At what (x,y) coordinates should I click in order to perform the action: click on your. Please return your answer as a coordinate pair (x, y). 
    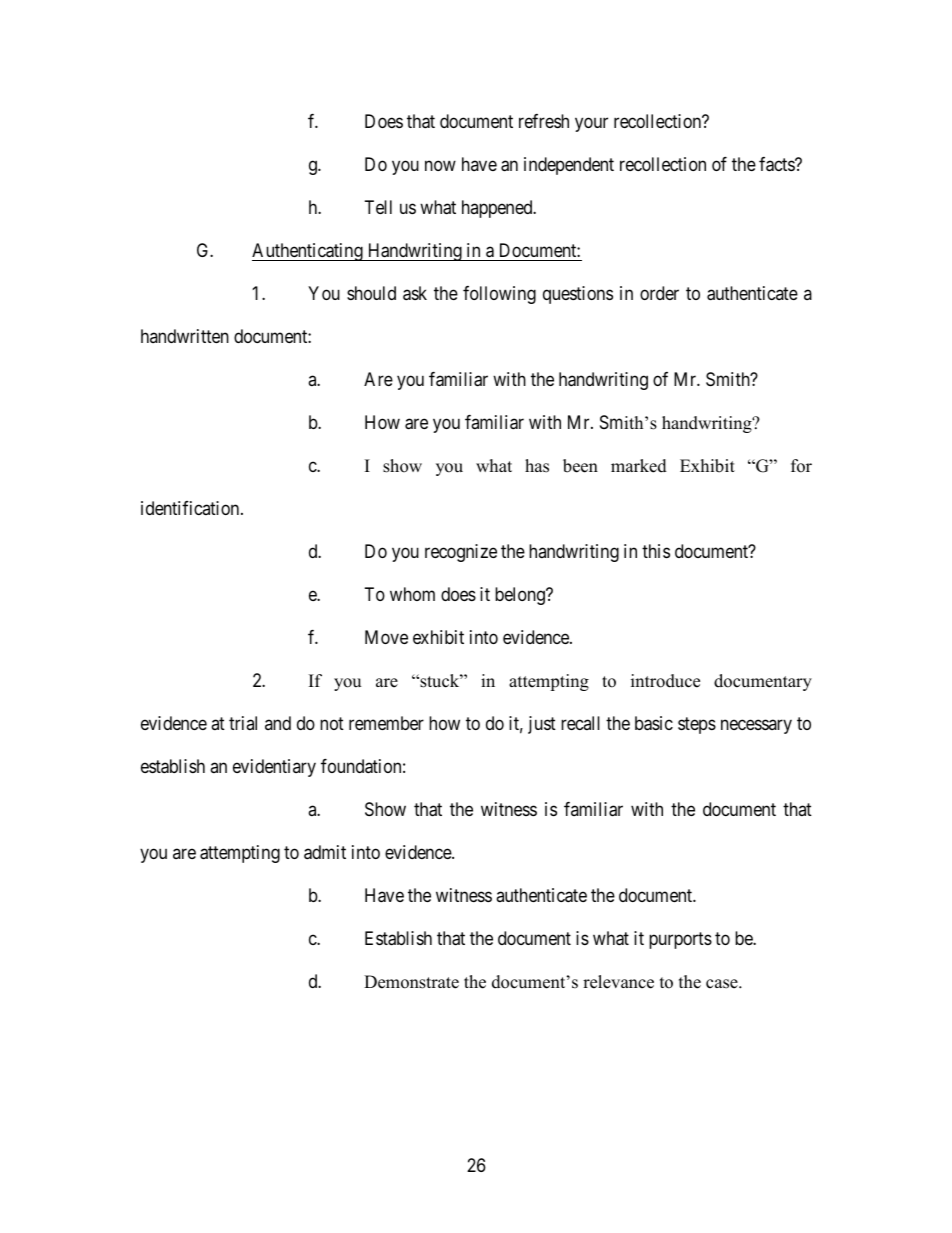
    Looking at the image, I should click on (591, 125).
